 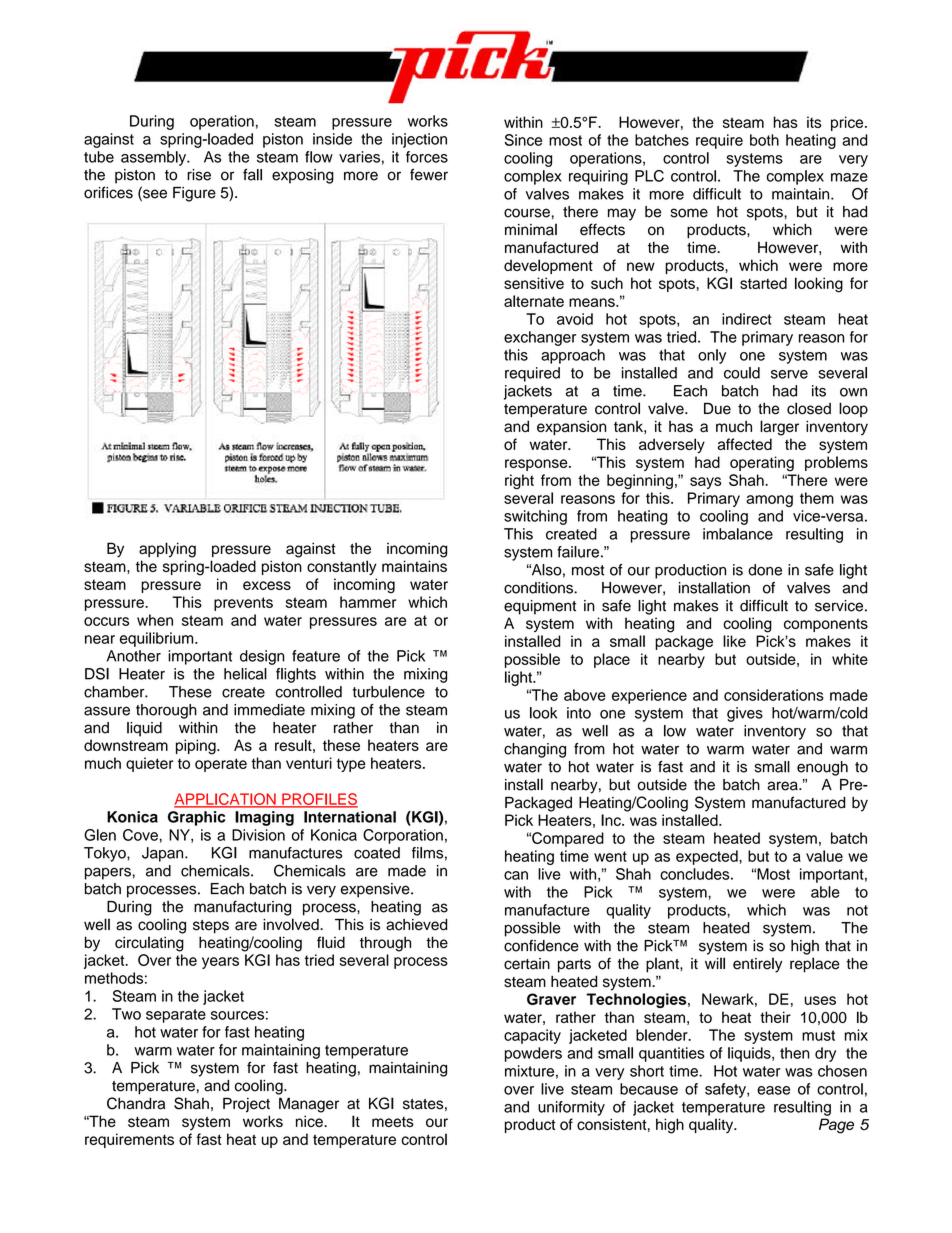 What do you see at coordinates (764, 140) in the screenshot?
I see `both` at bounding box center [764, 140].
